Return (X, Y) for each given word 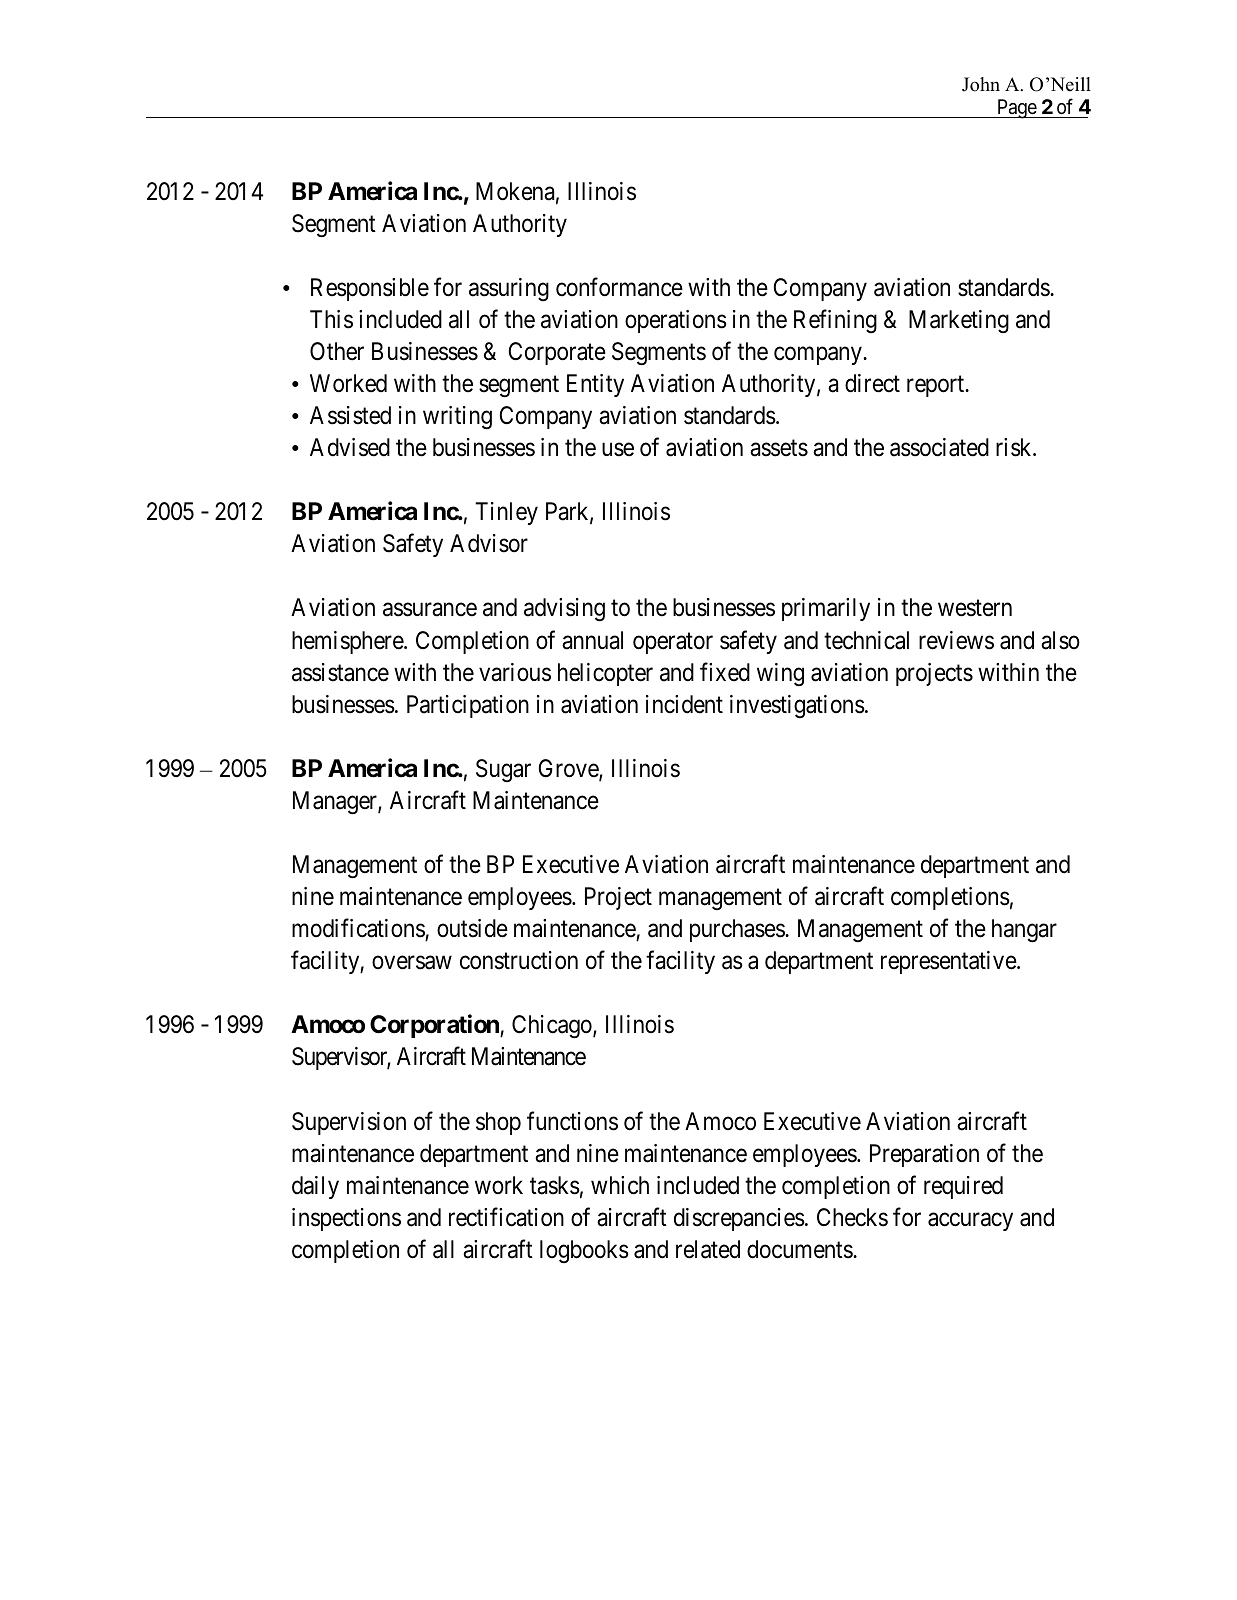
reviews (956, 640)
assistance (340, 672)
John (981, 84)
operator (673, 643)
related (708, 1249)
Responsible (370, 289)
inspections (346, 1219)
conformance (619, 287)
